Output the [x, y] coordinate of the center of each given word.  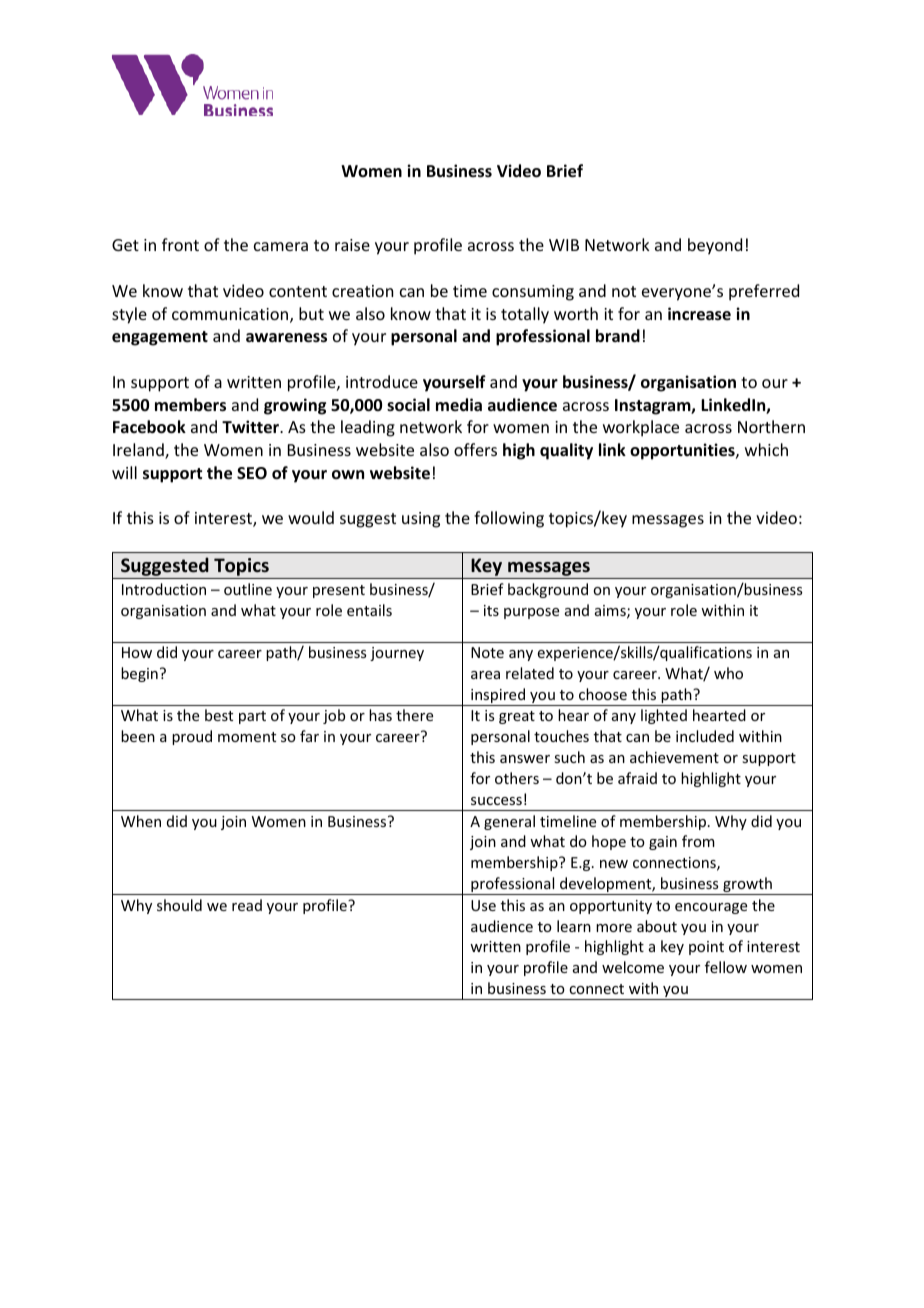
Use [483, 905]
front [180, 244]
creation [362, 291]
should [179, 905]
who [728, 673]
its [491, 610]
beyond [715, 246]
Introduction [164, 589]
